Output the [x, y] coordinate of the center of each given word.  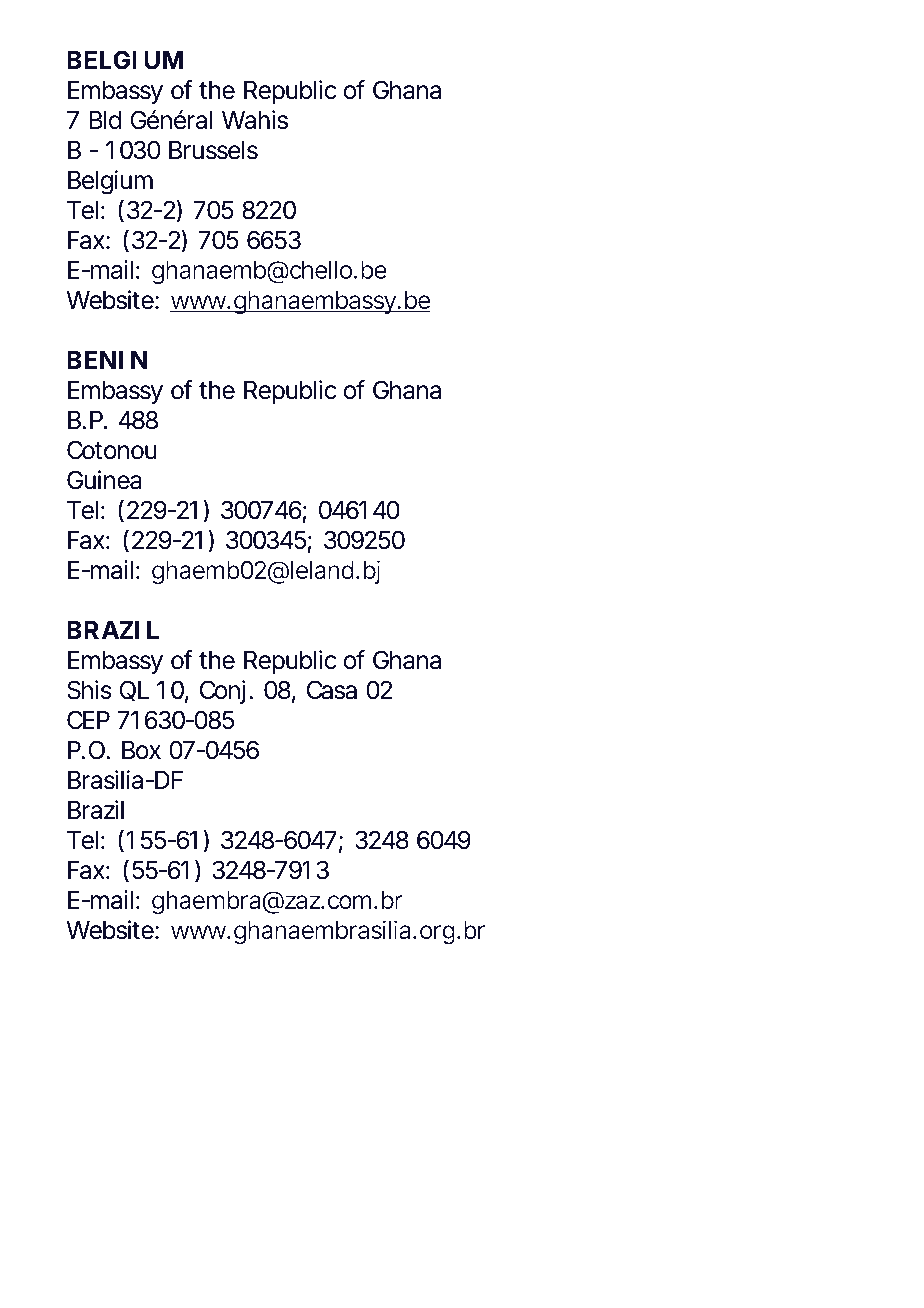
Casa [332, 690]
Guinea [104, 480]
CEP [88, 720]
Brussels [213, 150]
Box [141, 750]
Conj [222, 692]
